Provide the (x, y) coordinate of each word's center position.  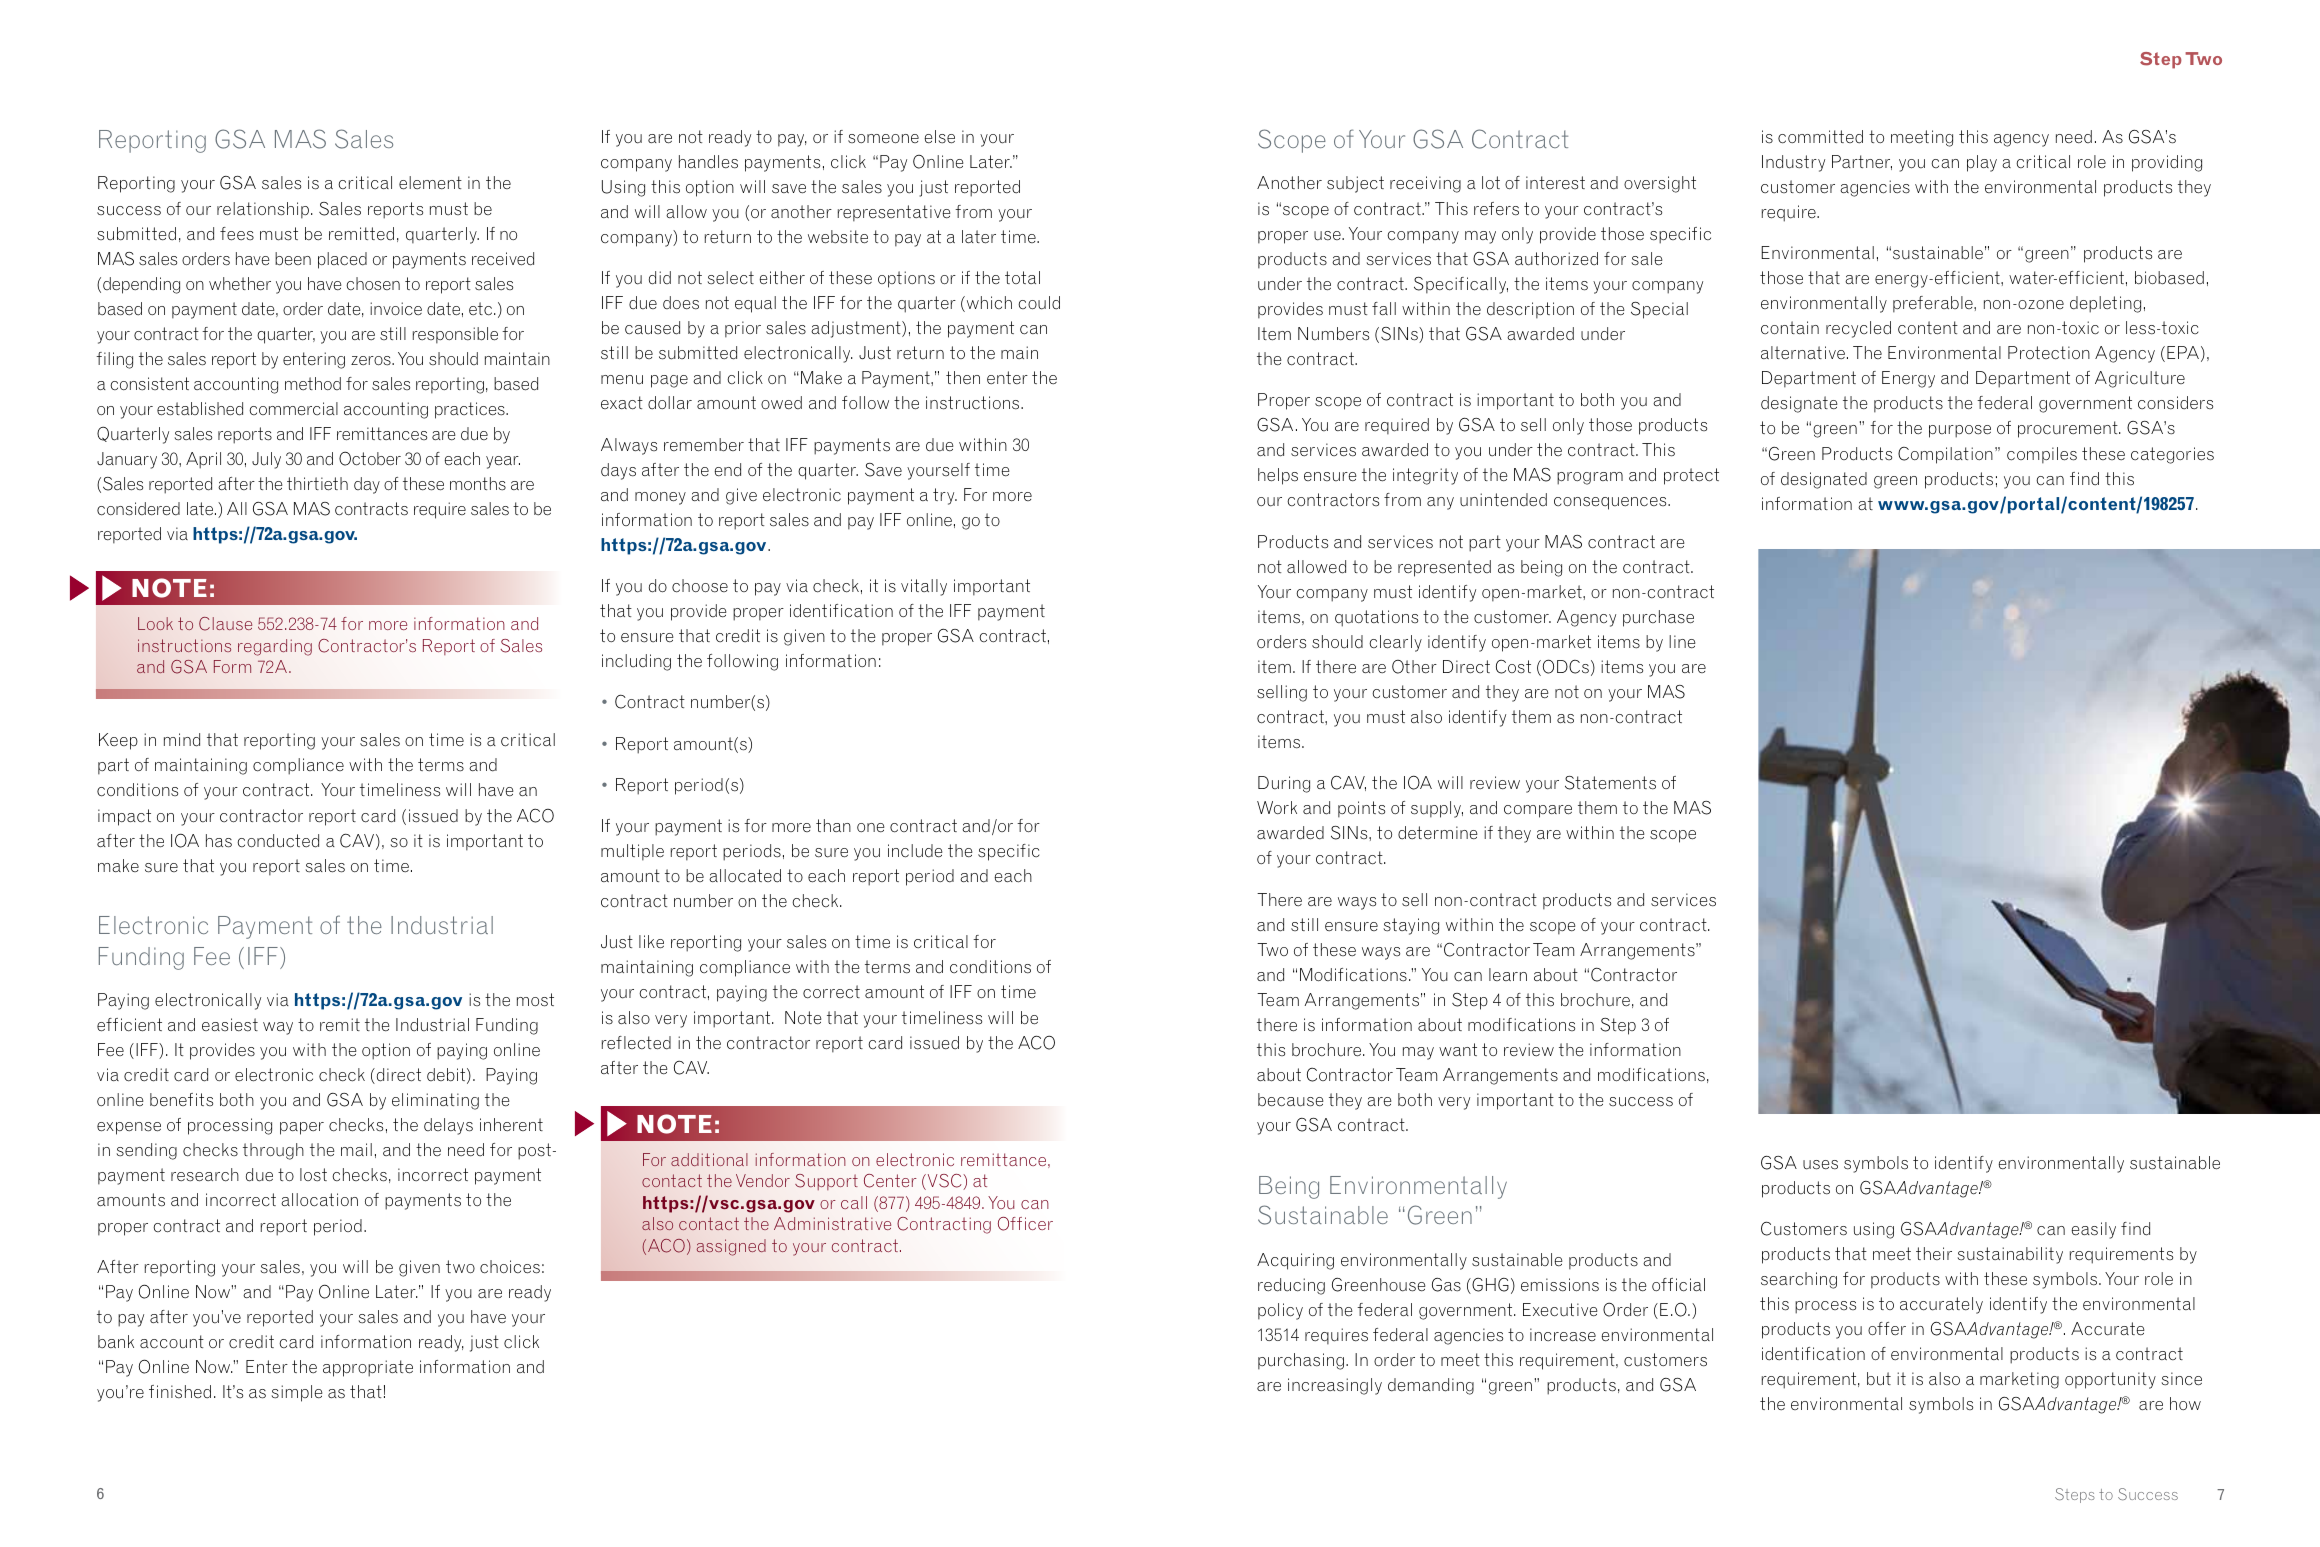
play (1982, 163)
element (430, 183)
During (1284, 784)
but (1879, 1379)
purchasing (1301, 1361)
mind (182, 740)
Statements (1610, 783)
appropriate (368, 1368)
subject (1355, 184)
